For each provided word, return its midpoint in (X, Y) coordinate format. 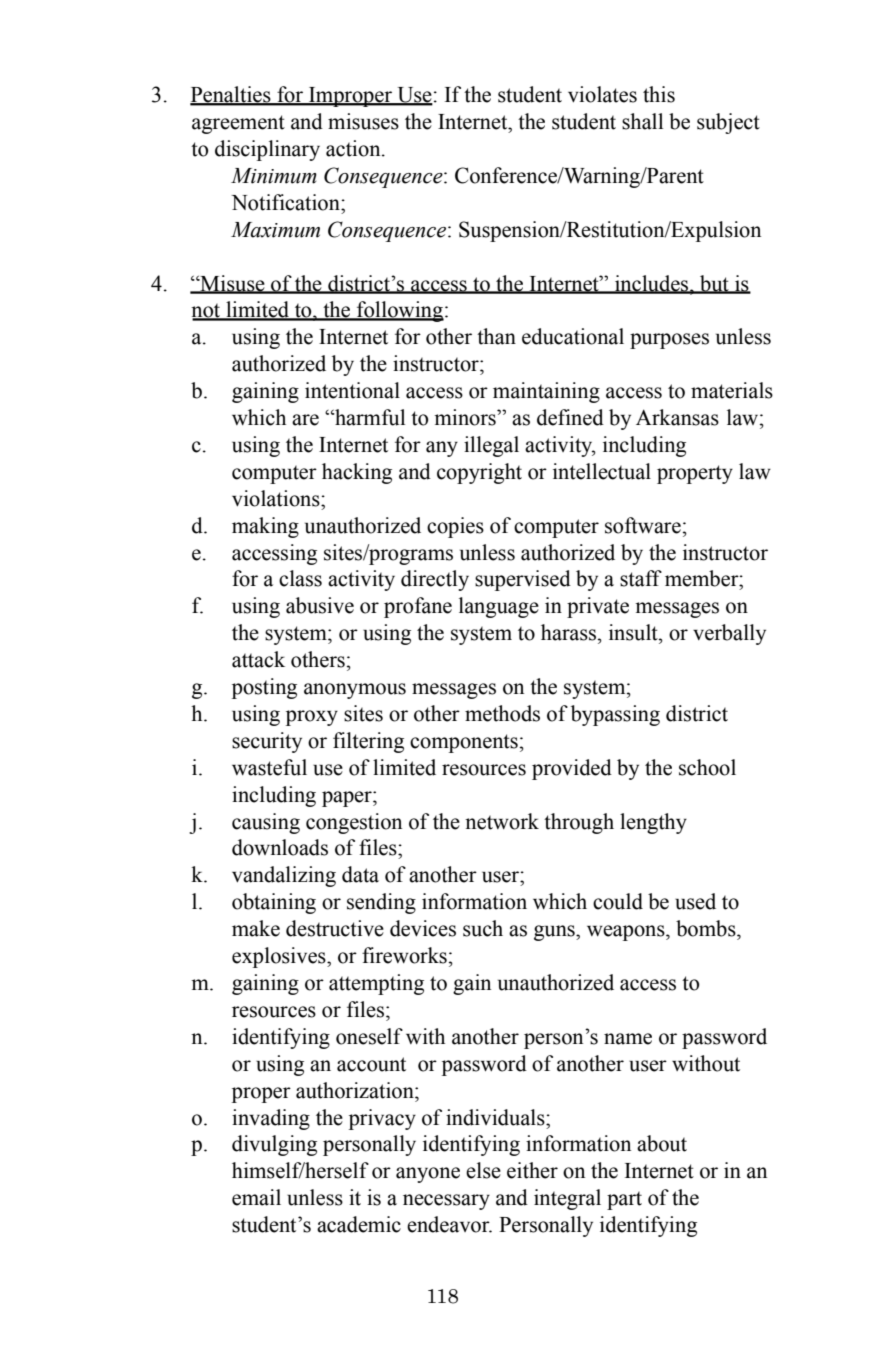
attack (258, 659)
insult (634, 632)
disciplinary (267, 150)
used (695, 901)
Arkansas (677, 417)
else (483, 1170)
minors (466, 417)
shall (642, 121)
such (483, 928)
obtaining (274, 903)
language (499, 607)
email (256, 1197)
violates (602, 94)
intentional (352, 390)
